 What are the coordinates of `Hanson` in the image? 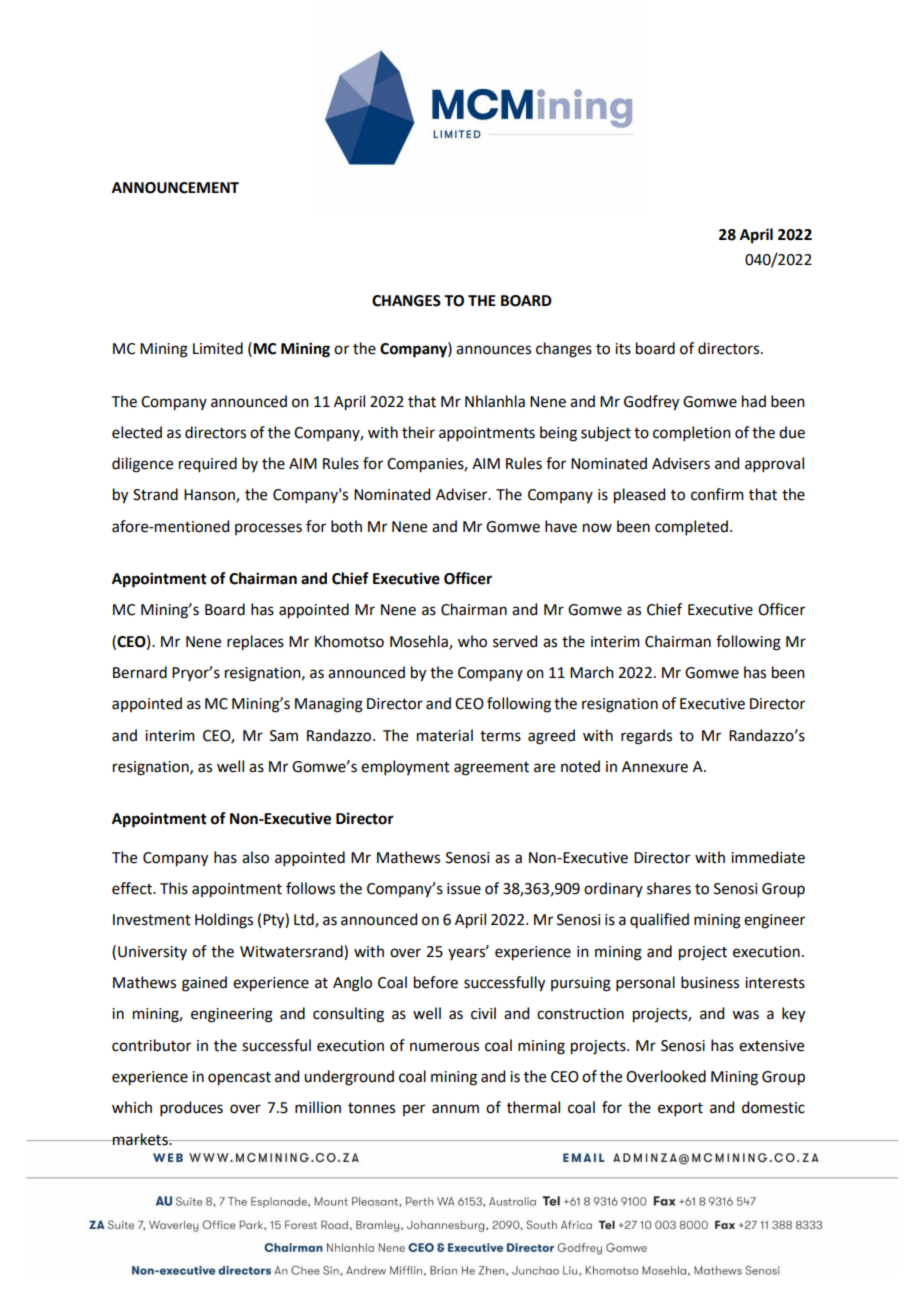 It's located at (210, 496).
